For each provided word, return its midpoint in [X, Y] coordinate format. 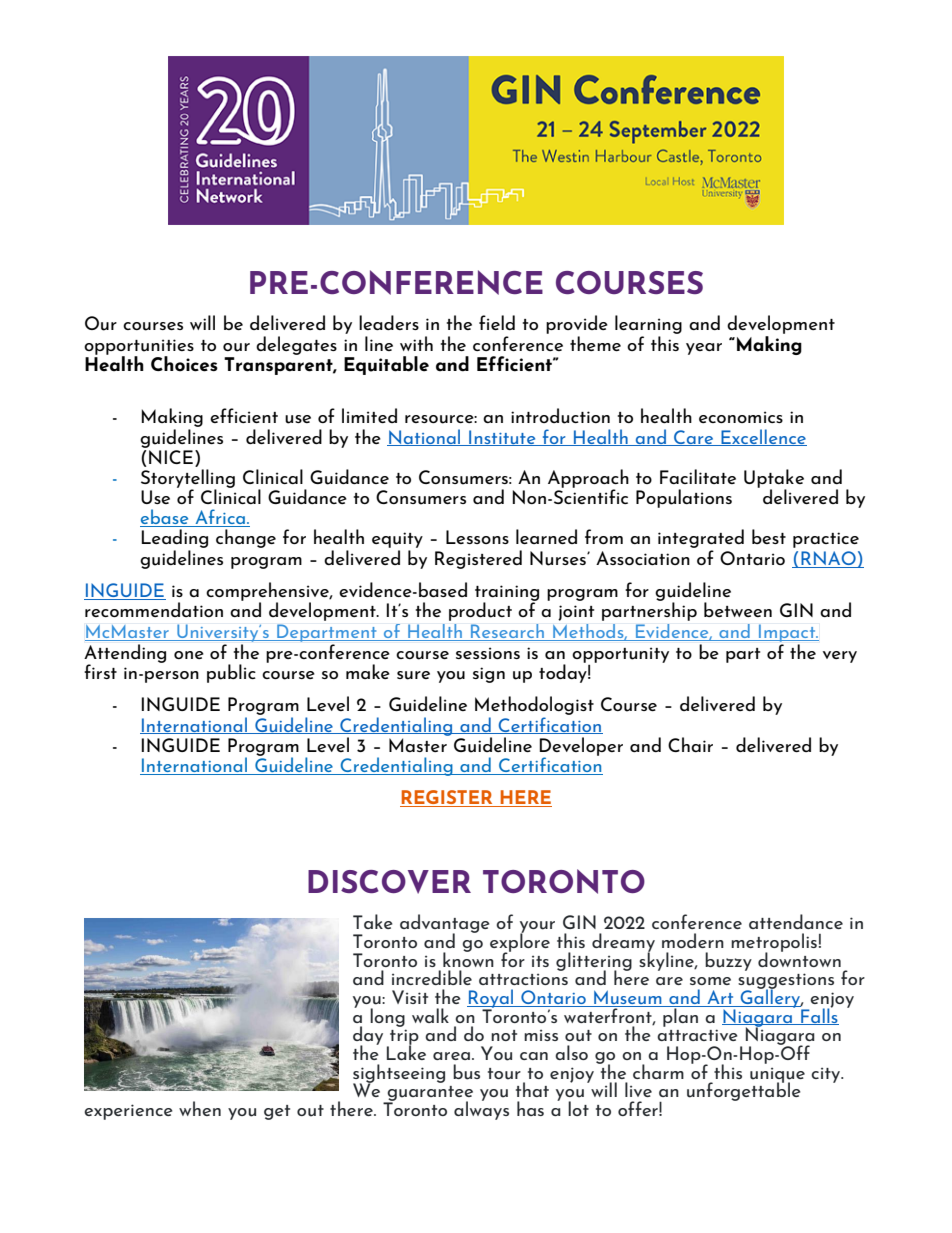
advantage [445, 924]
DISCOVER [389, 882]
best [769, 536]
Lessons [477, 537]
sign [489, 675]
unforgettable [744, 1090]
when [200, 1108]
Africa [220, 518]
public [231, 673]
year [704, 349]
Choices [184, 364]
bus [466, 1072]
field [497, 322]
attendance [796, 921]
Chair [690, 744]
